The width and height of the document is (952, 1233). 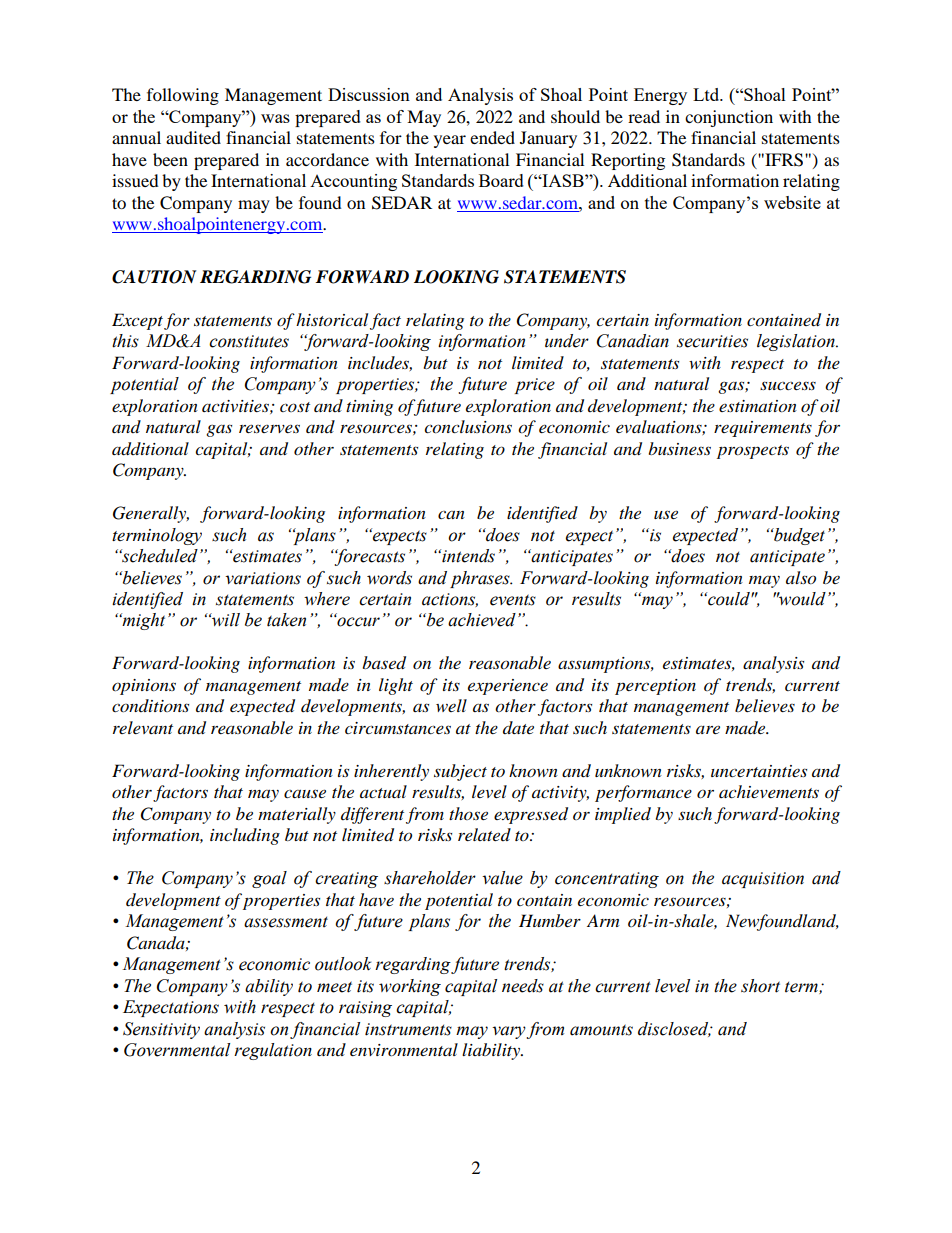 I want to click on securities, so click(x=712, y=341).
